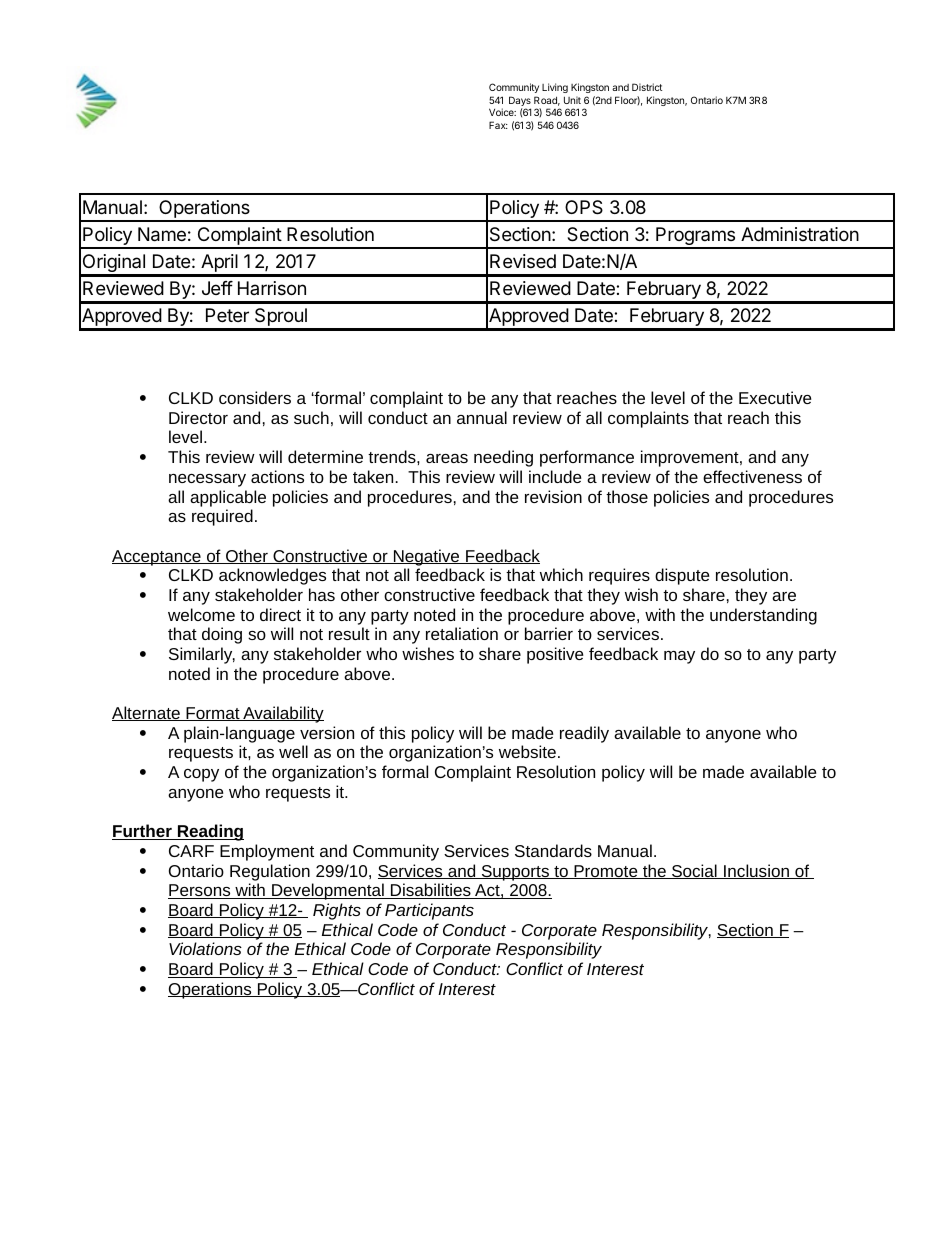 The height and width of the image is (1233, 952). What do you see at coordinates (647, 87) in the image?
I see `District` at bounding box center [647, 87].
